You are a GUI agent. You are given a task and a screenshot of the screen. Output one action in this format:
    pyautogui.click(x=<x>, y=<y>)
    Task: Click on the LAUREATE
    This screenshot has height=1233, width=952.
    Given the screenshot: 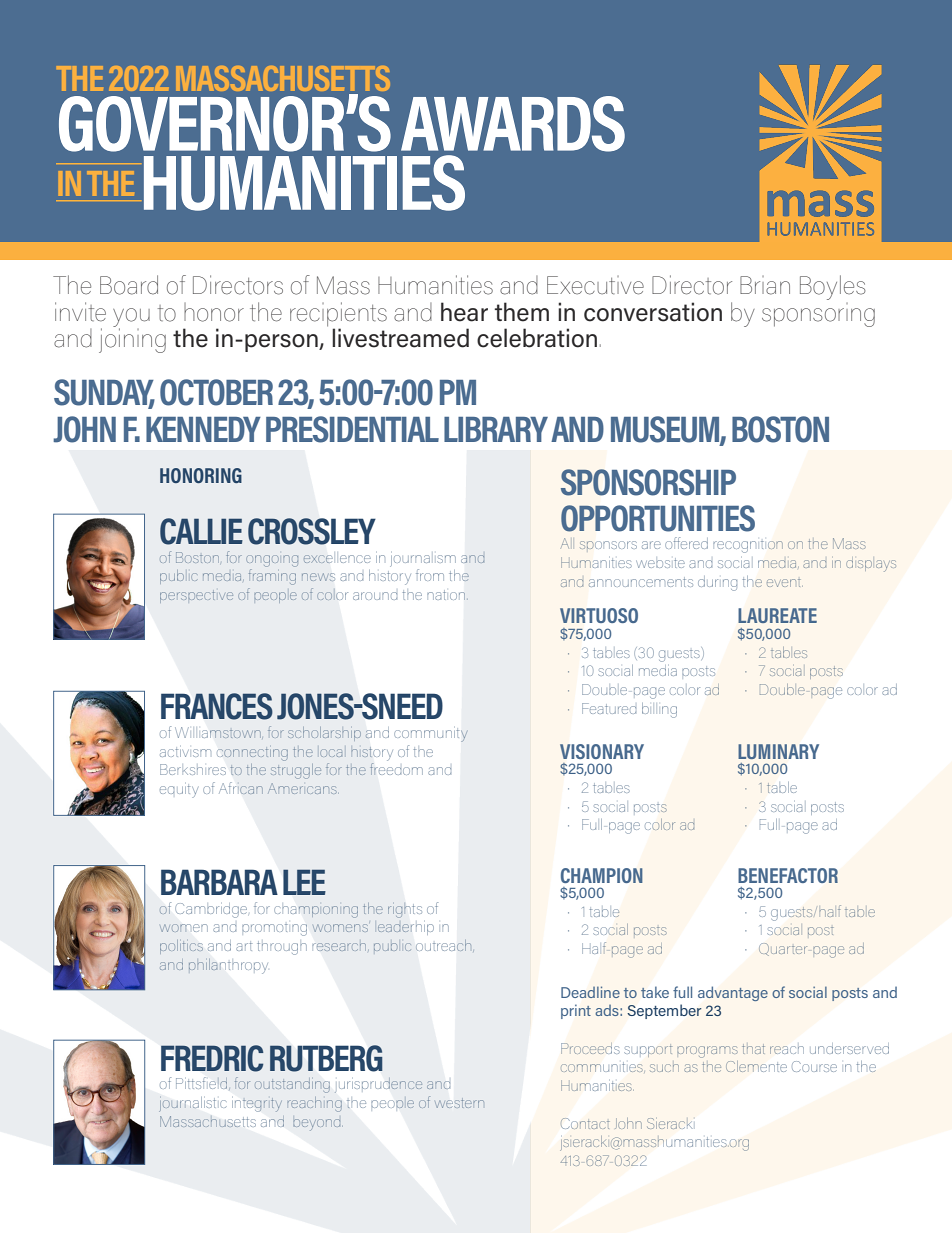 What is the action you would take?
    pyautogui.click(x=777, y=615)
